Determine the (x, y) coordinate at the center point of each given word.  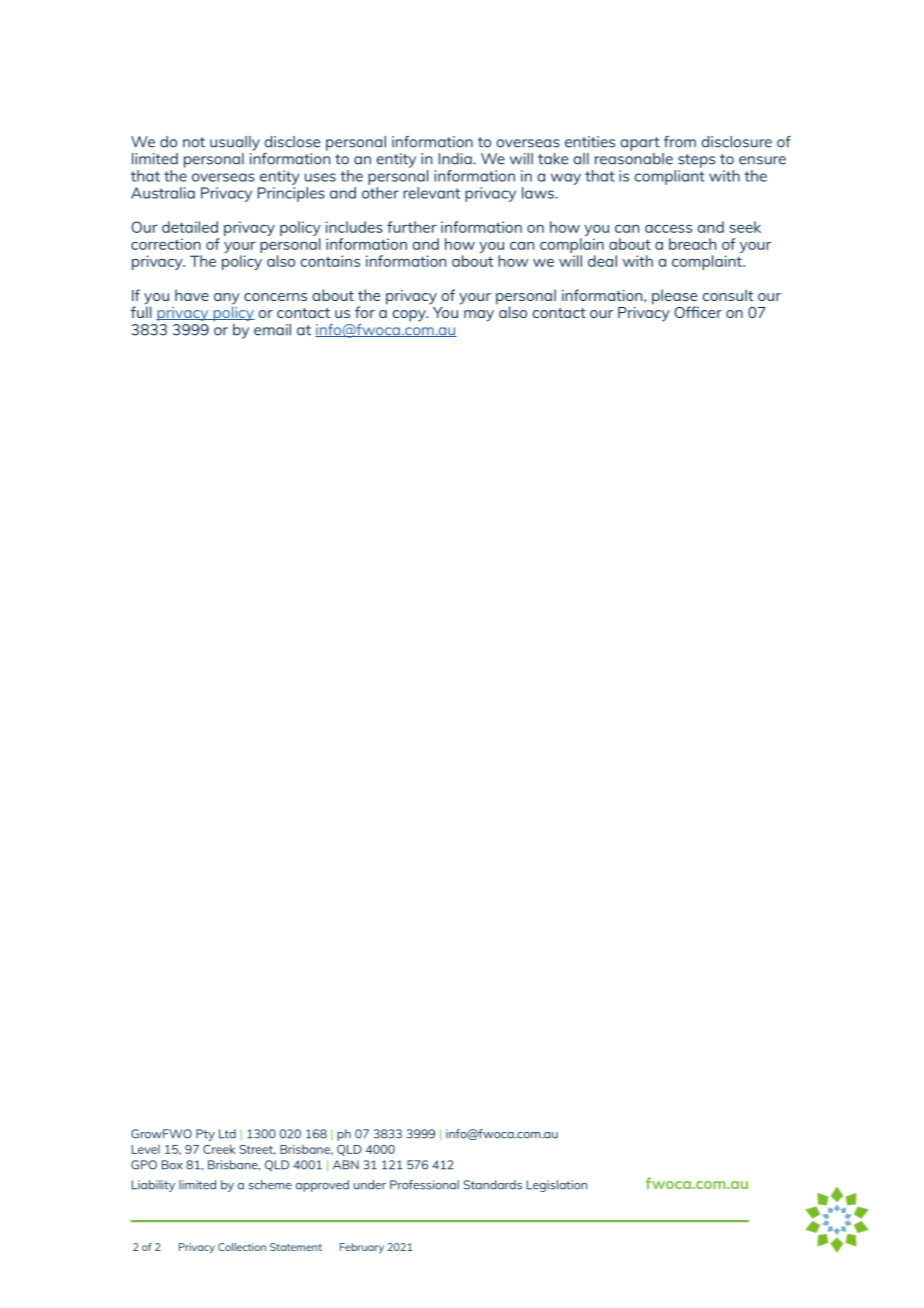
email (272, 330)
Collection (242, 1247)
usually (235, 143)
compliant (670, 176)
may (479, 316)
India (456, 159)
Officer (698, 312)
